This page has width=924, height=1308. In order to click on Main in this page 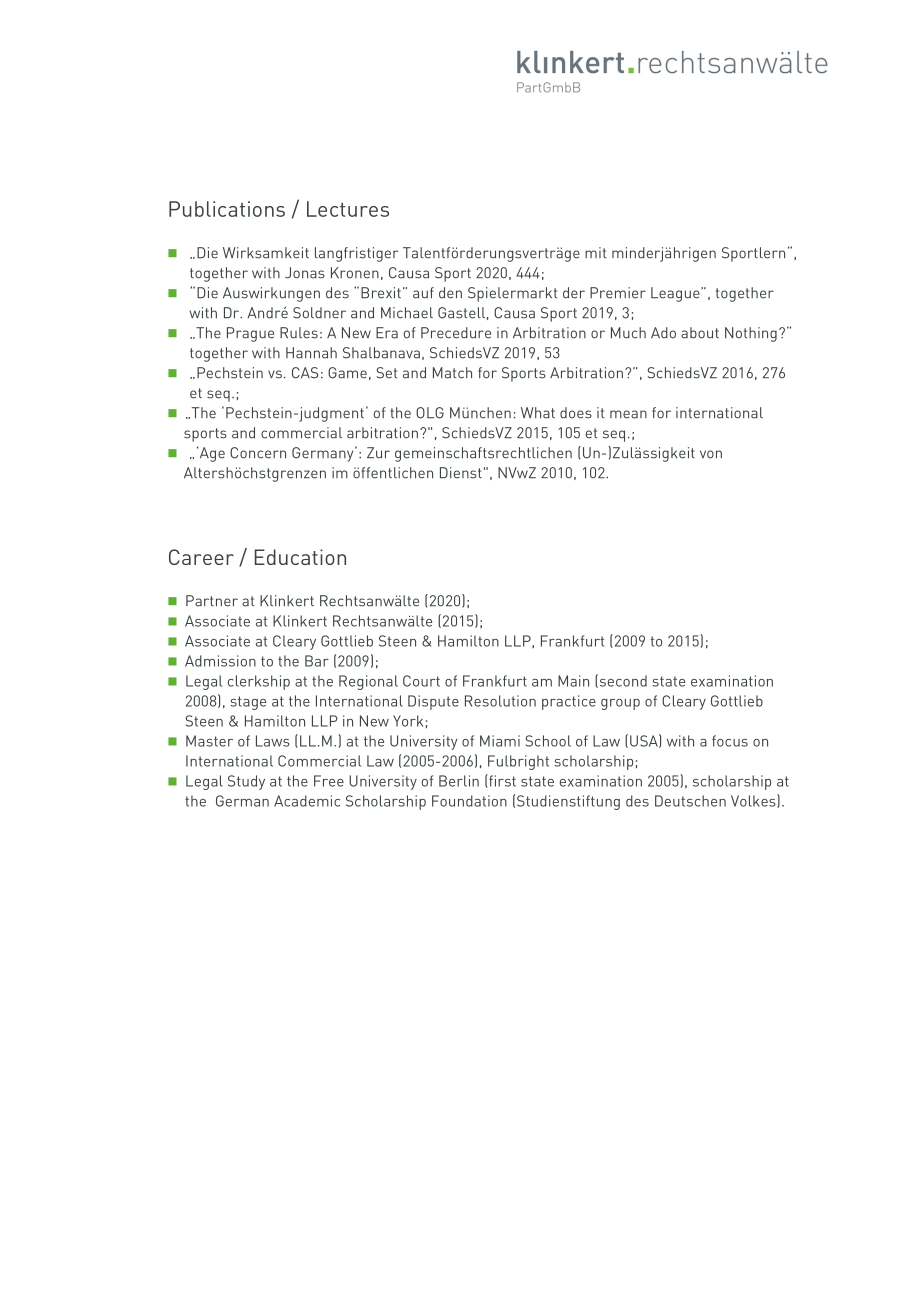, I will do `click(573, 681)`.
